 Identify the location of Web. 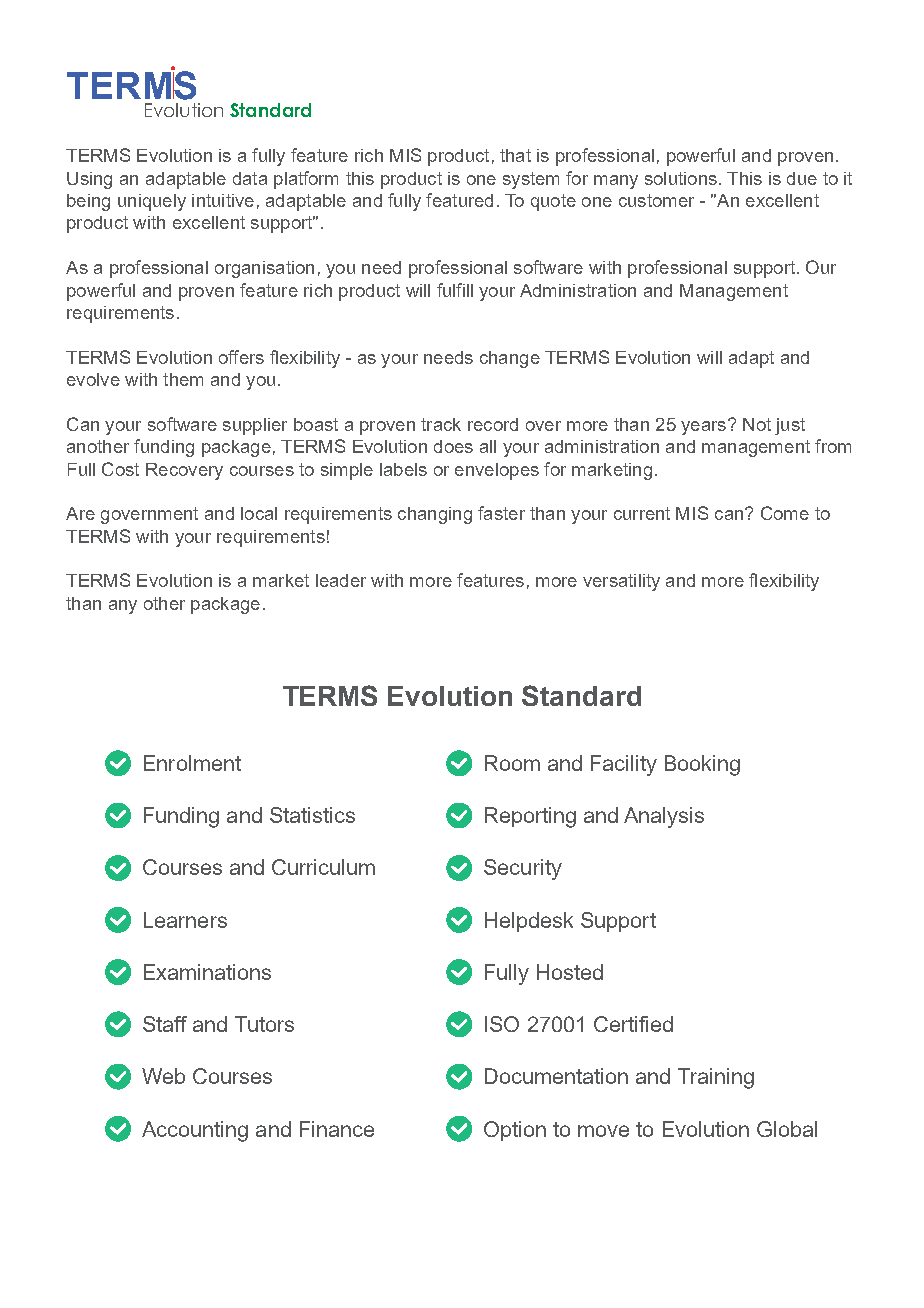
(163, 1076).
